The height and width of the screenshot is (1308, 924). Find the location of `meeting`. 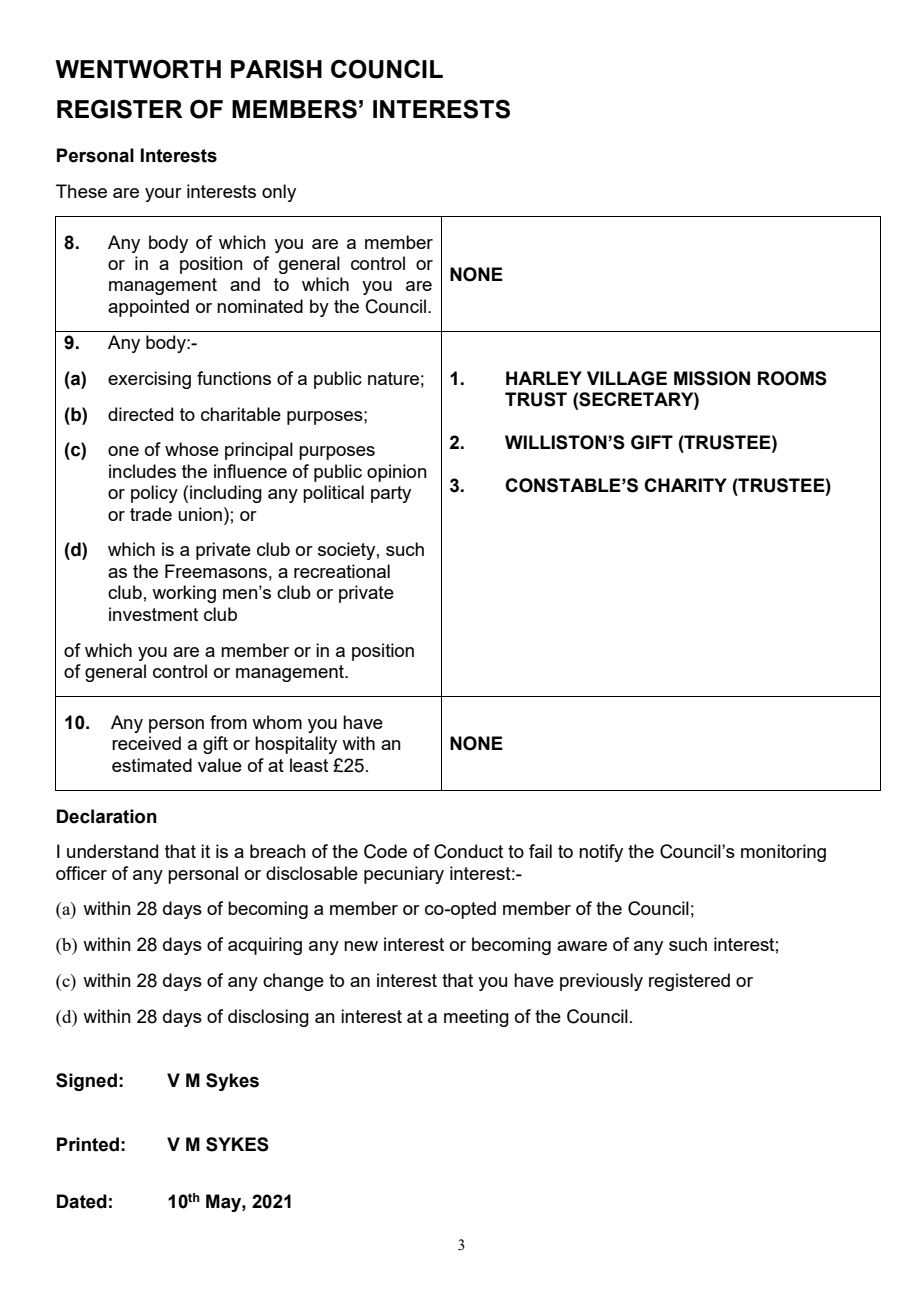

meeting is located at coordinates (476, 1018).
